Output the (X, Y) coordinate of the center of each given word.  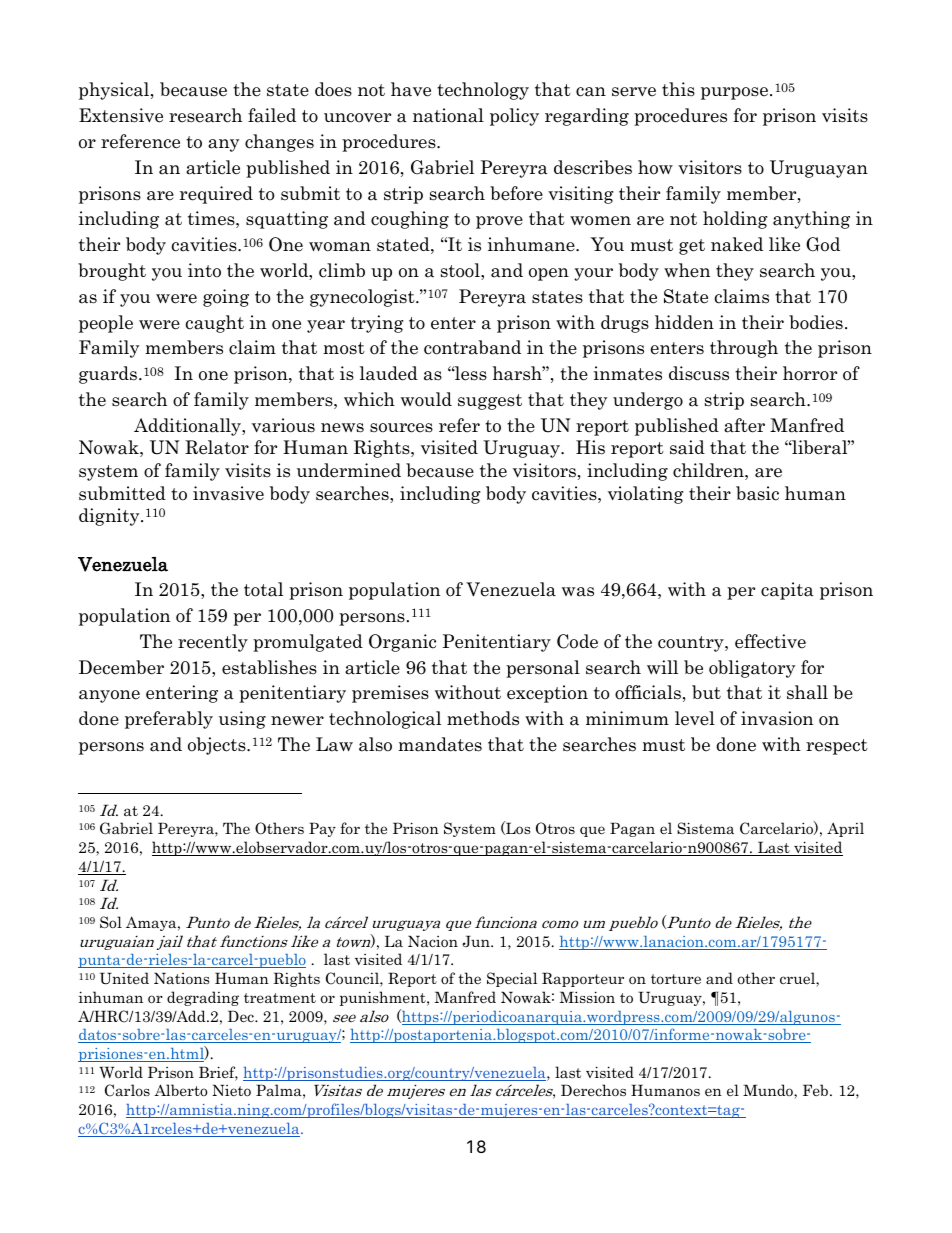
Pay (322, 829)
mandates (440, 744)
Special (512, 979)
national (448, 115)
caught (215, 324)
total (263, 589)
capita (787, 591)
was (578, 592)
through (744, 349)
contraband (472, 347)
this (678, 89)
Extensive (121, 115)
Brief (218, 1073)
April (845, 829)
